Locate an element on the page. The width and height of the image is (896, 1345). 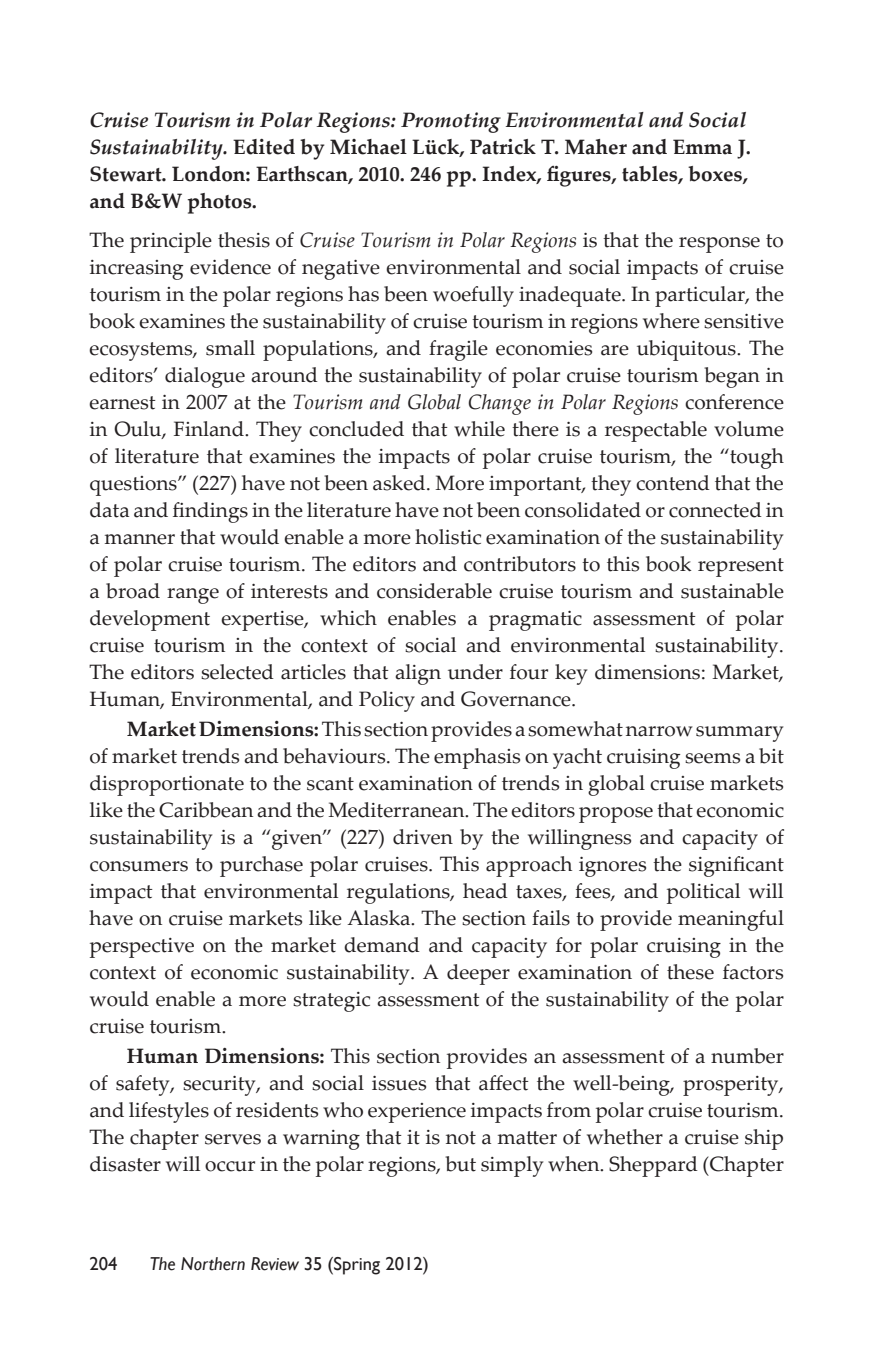
photos is located at coordinates (220, 203).
